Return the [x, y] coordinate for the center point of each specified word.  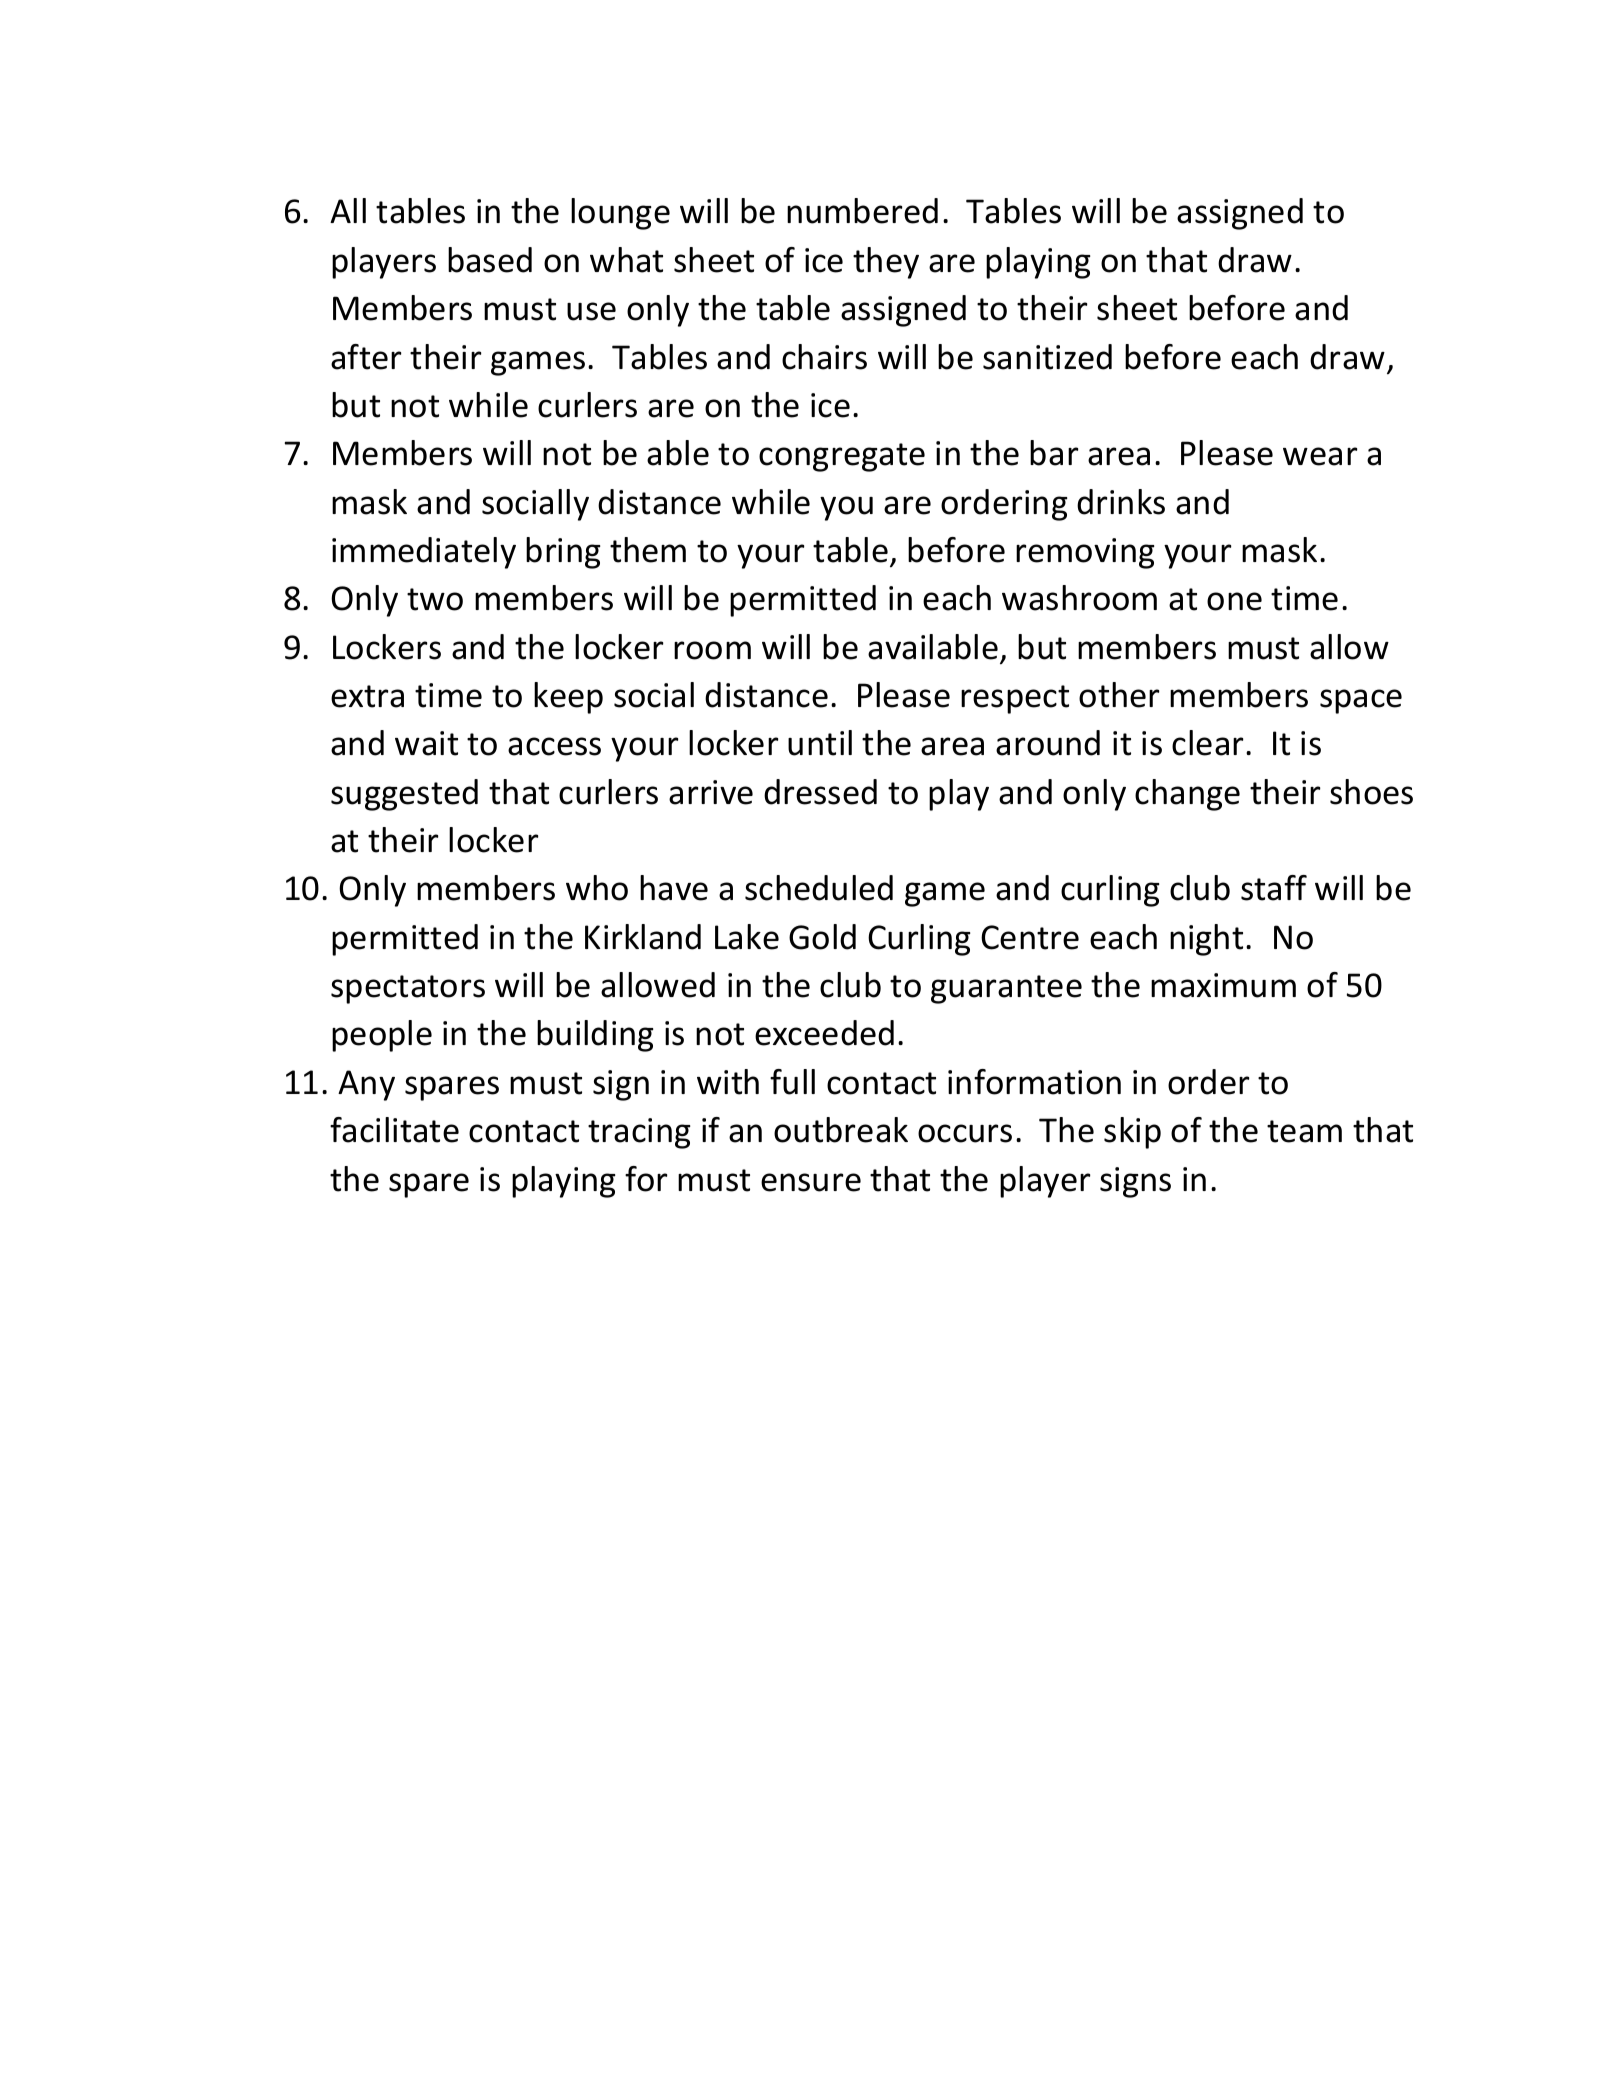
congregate [842, 457]
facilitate [394, 1130]
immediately [424, 553]
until [820, 743]
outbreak [841, 1130]
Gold [822, 937]
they [886, 263]
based [490, 260]
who [597, 888]
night [1206, 940]
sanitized [1047, 357]
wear [1320, 456]
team [1304, 1131]
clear [1208, 743]
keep [568, 698]
